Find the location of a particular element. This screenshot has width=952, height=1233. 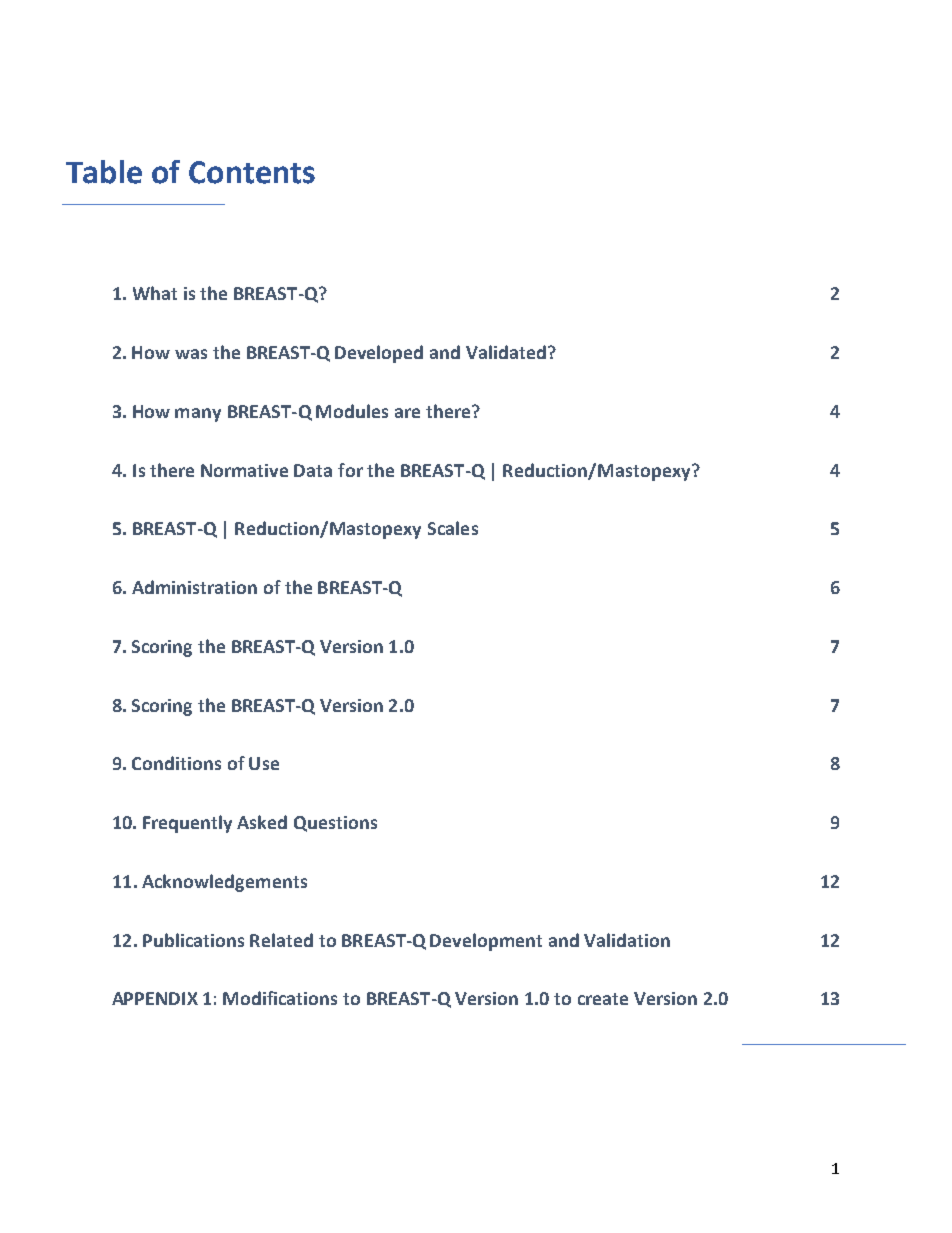

Modules is located at coordinates (352, 411).
